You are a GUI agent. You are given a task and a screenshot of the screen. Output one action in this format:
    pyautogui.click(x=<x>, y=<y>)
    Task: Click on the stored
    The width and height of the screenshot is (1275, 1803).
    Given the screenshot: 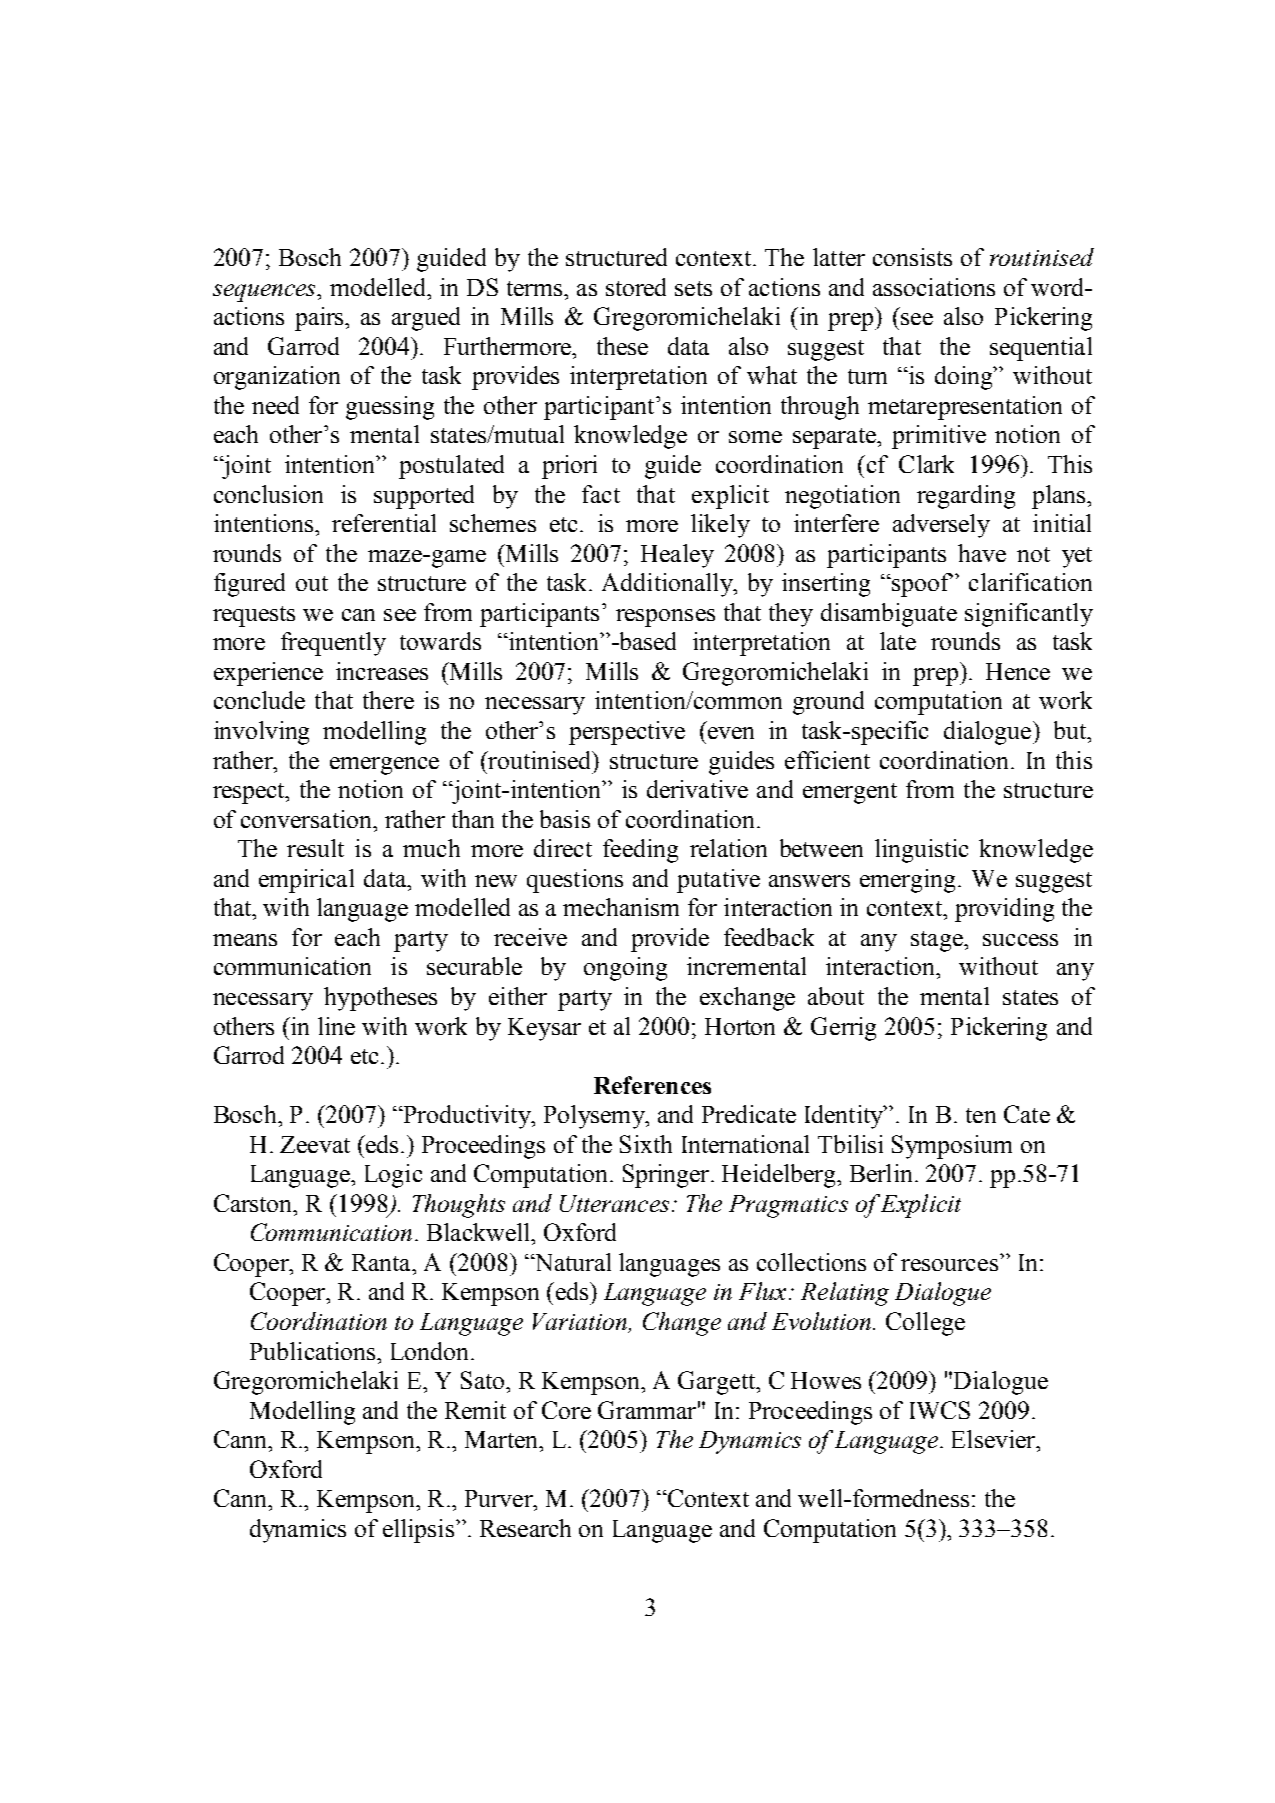 What is the action you would take?
    pyautogui.click(x=636, y=287)
